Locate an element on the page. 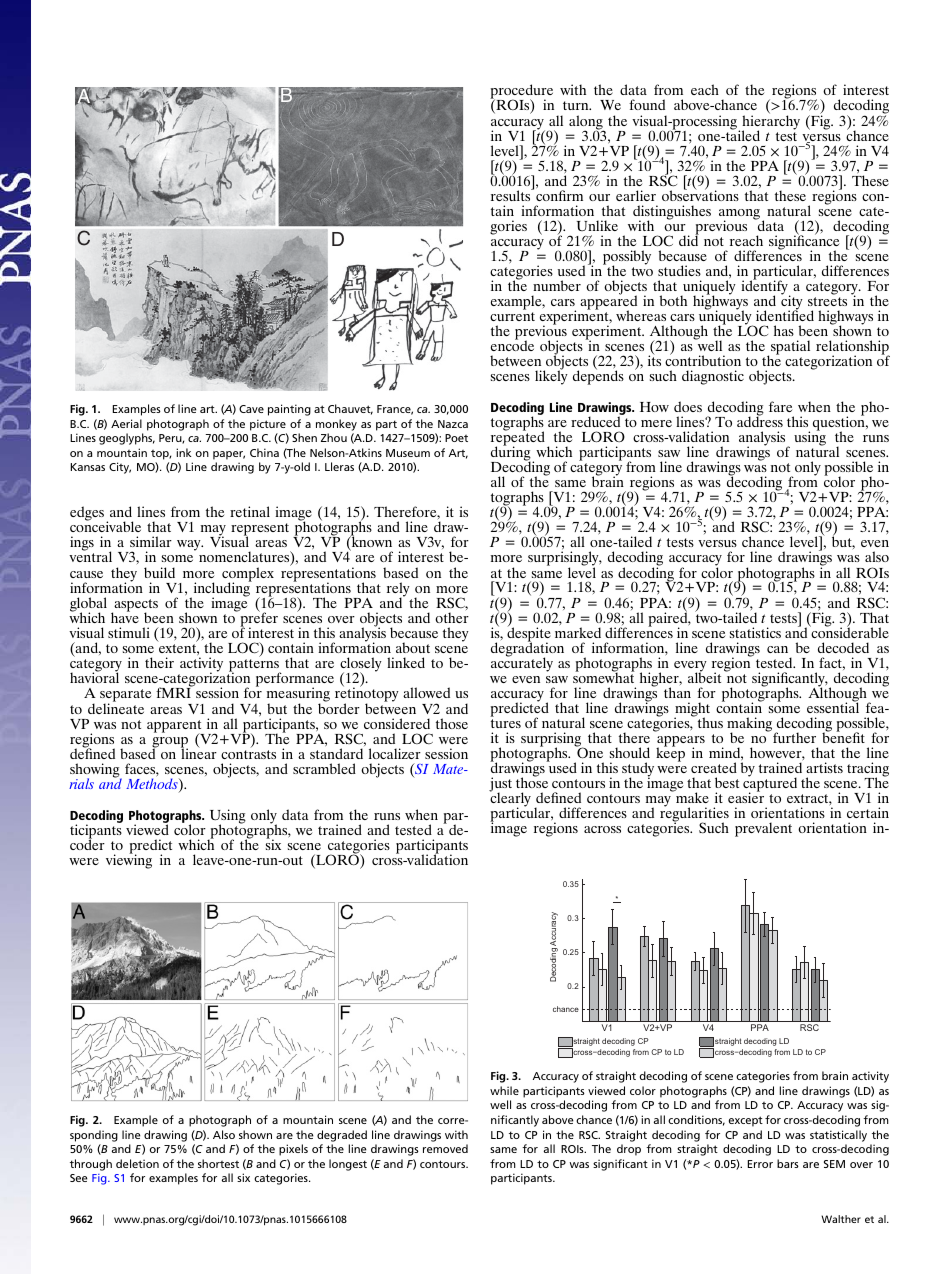  viewing is located at coordinates (129, 861).
